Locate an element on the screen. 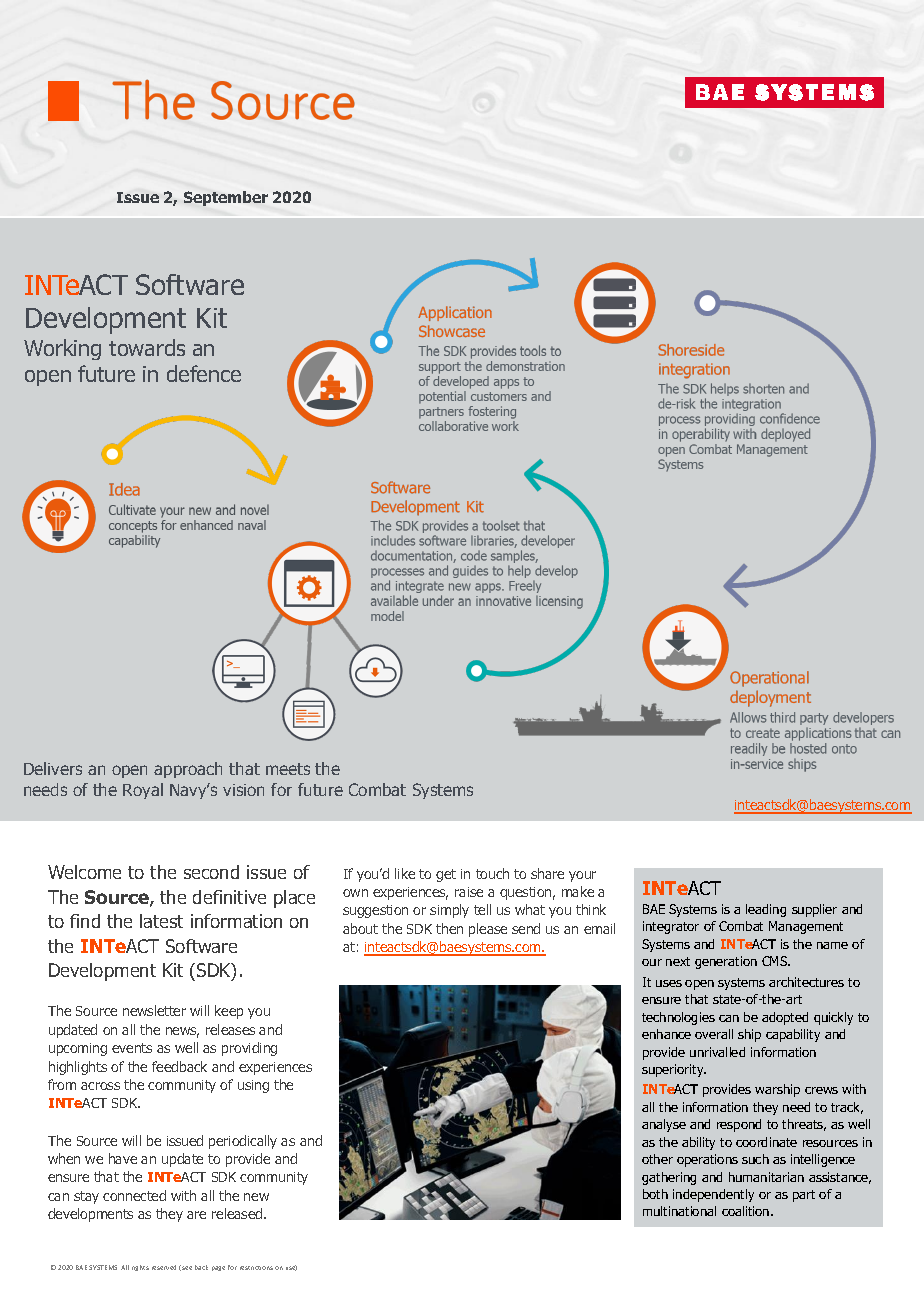  meets is located at coordinates (288, 769).
